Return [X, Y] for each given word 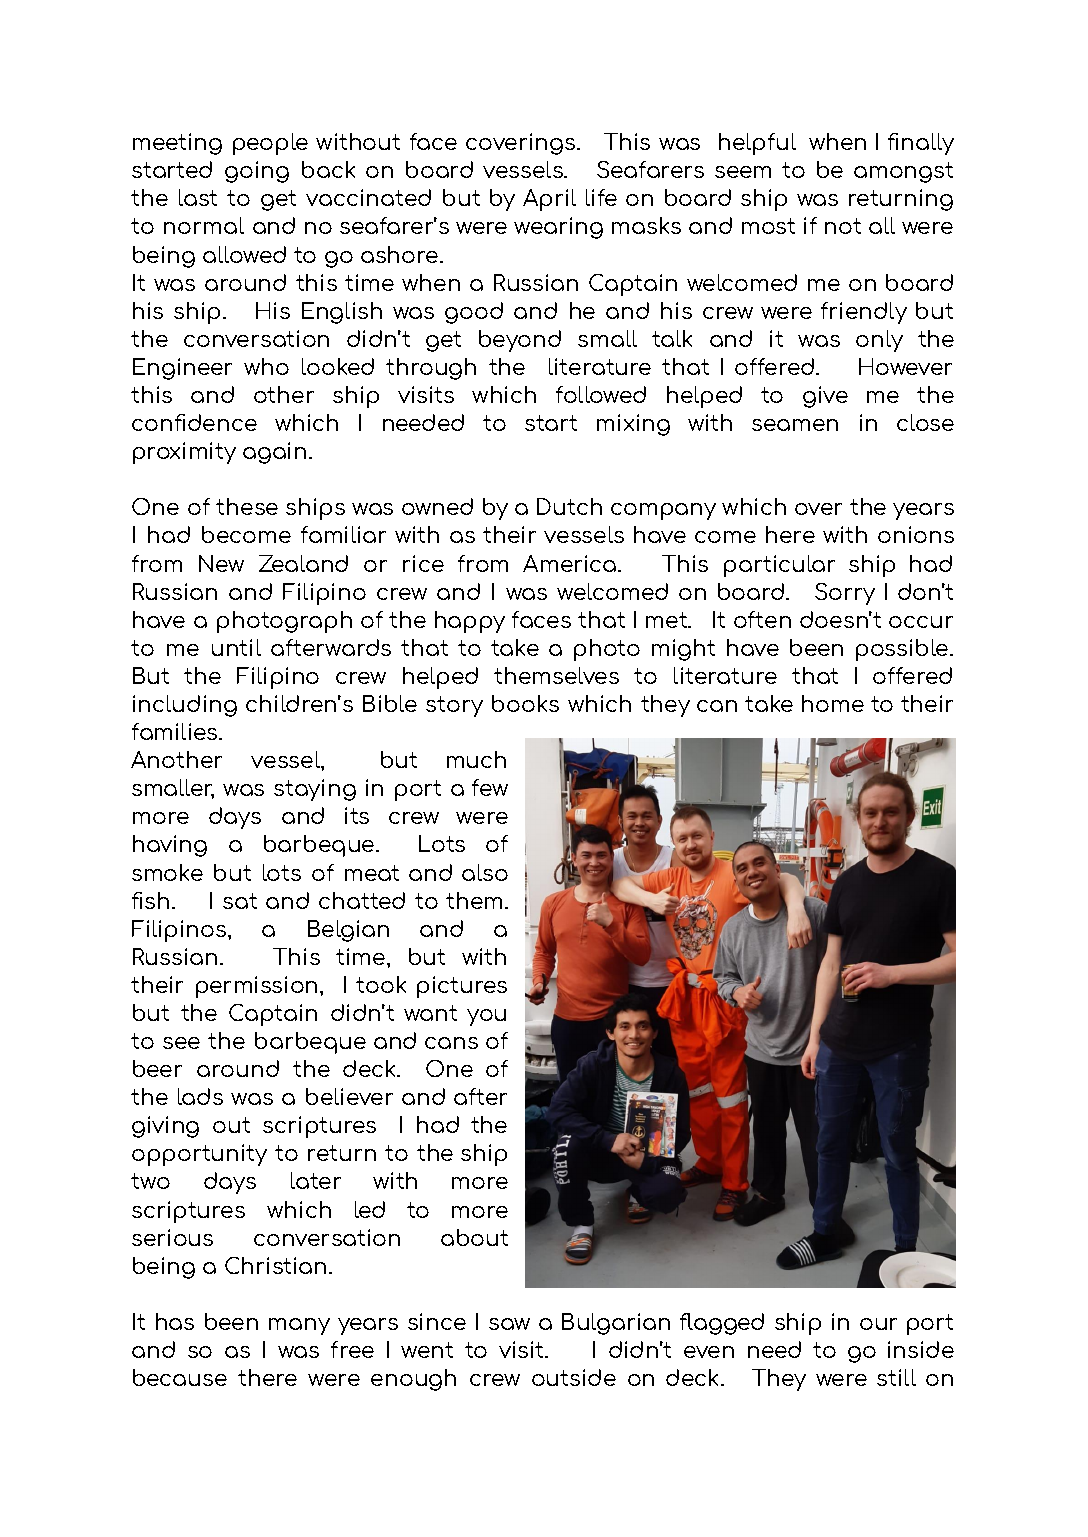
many [299, 1326]
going [257, 172]
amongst [903, 172]
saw [509, 1324]
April [549, 200]
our [878, 1324]
